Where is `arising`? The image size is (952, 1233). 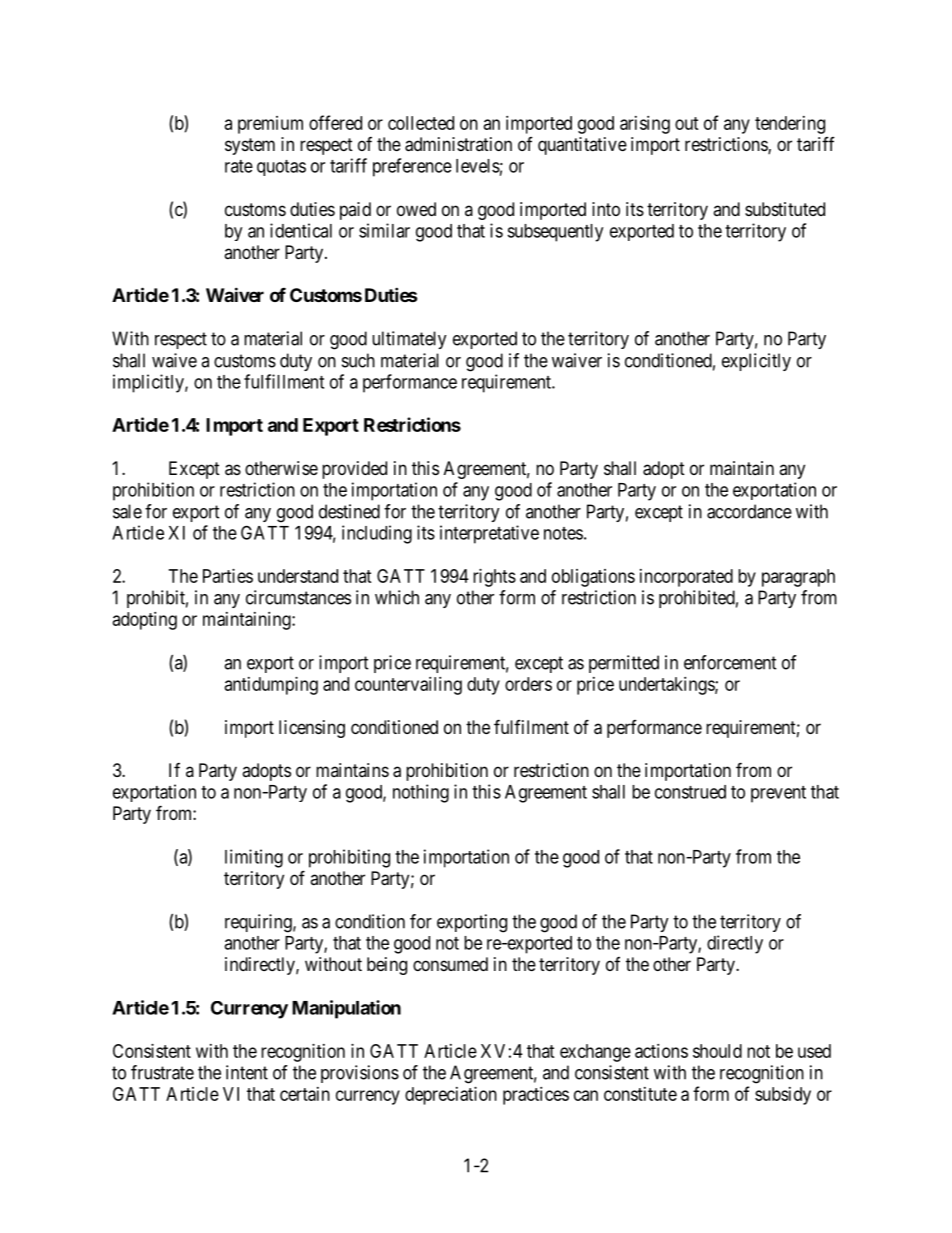 arising is located at coordinates (645, 125).
